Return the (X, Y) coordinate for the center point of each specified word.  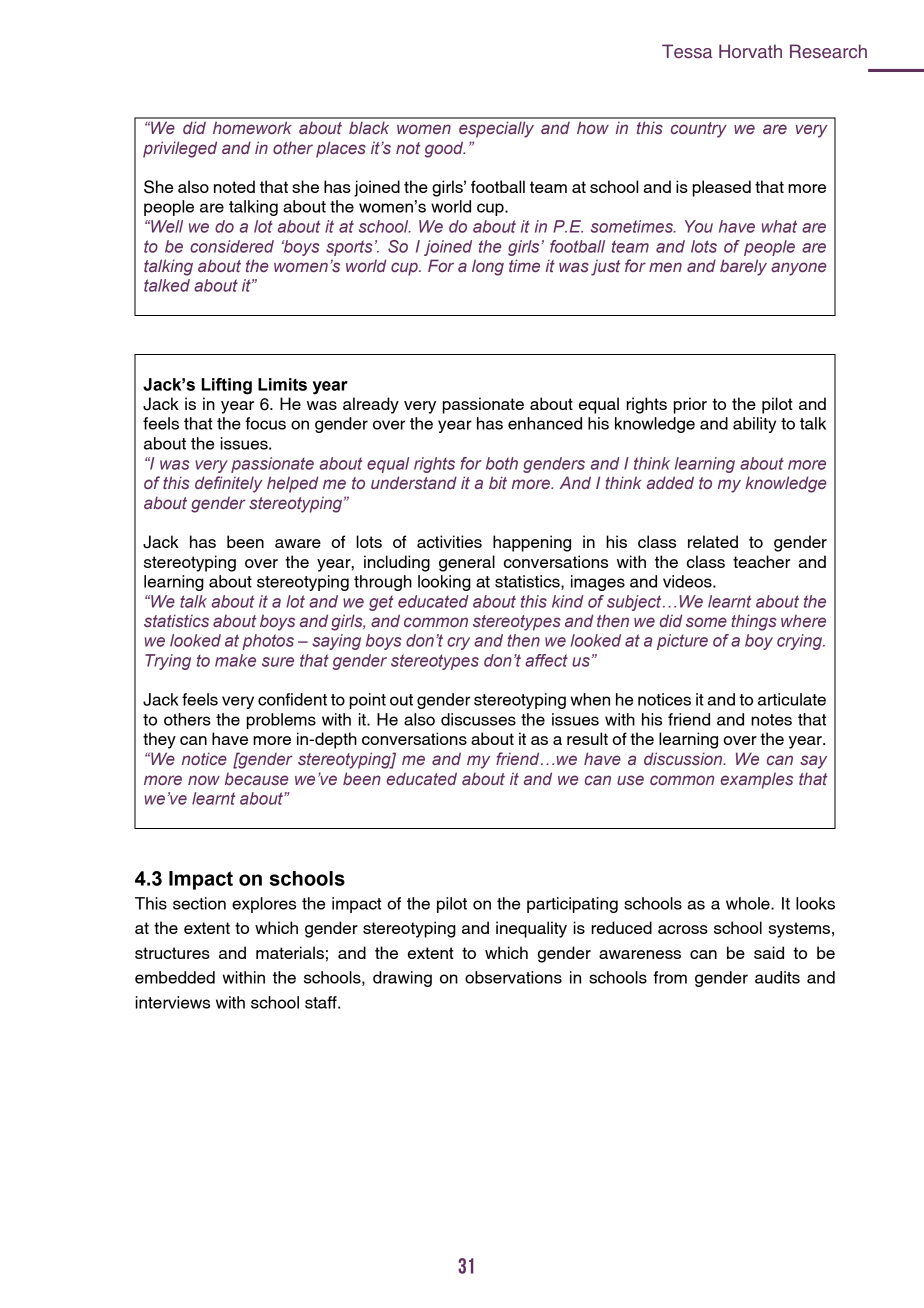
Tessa (687, 51)
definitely (229, 484)
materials (290, 952)
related (713, 541)
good (445, 149)
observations (513, 977)
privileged (180, 149)
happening (532, 543)
